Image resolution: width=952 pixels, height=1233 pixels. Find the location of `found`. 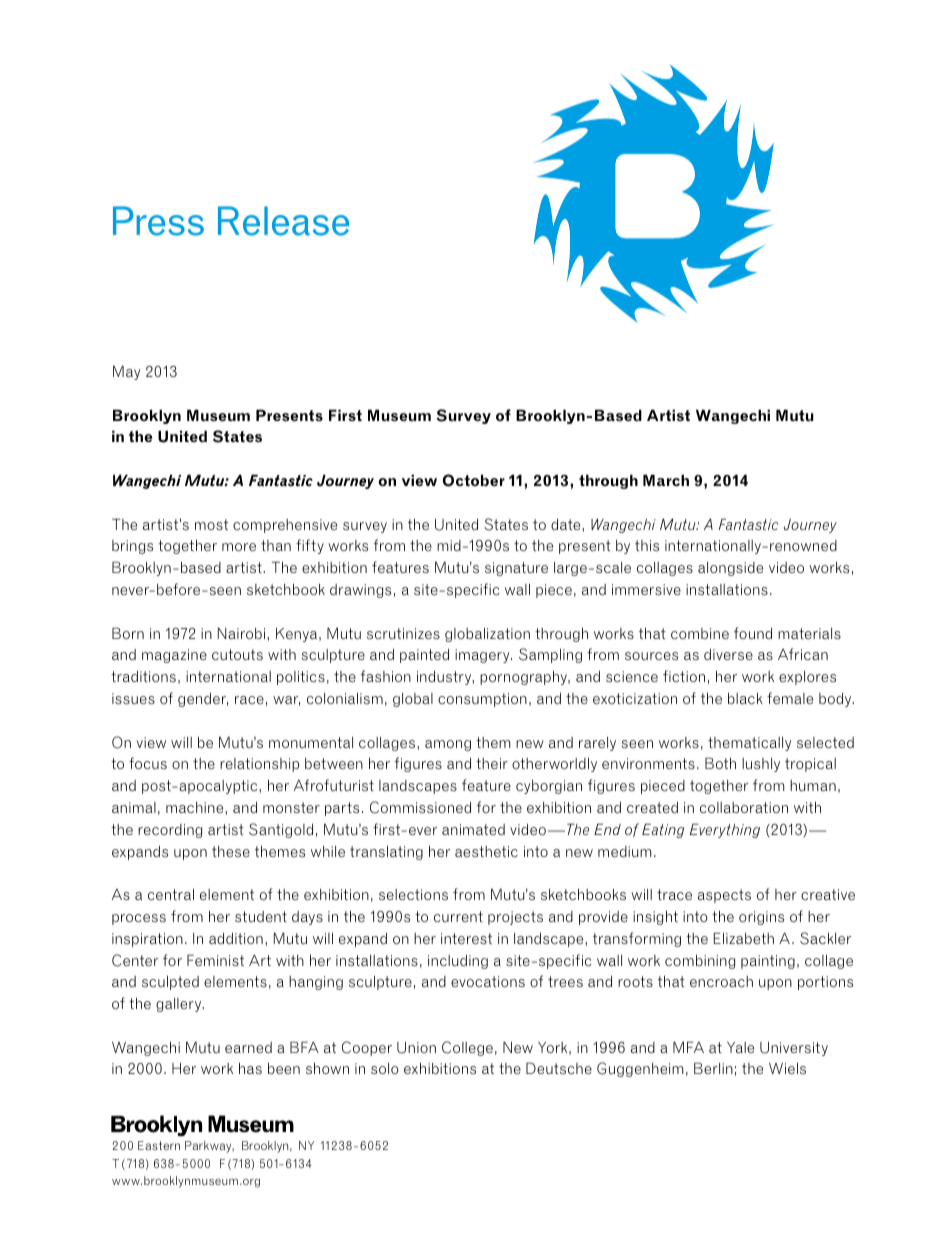

found is located at coordinates (753, 633).
